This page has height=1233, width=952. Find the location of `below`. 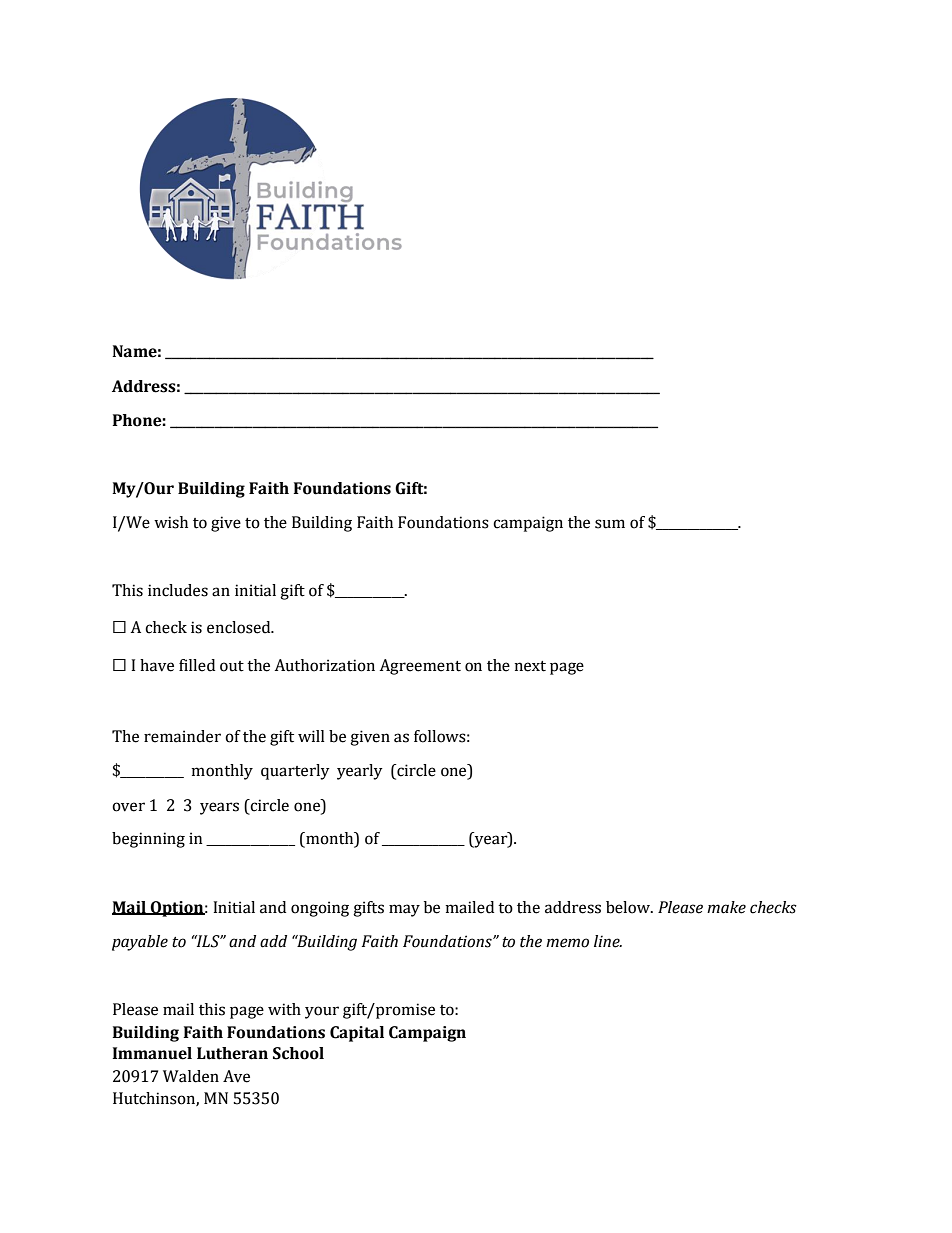

below is located at coordinates (629, 907).
